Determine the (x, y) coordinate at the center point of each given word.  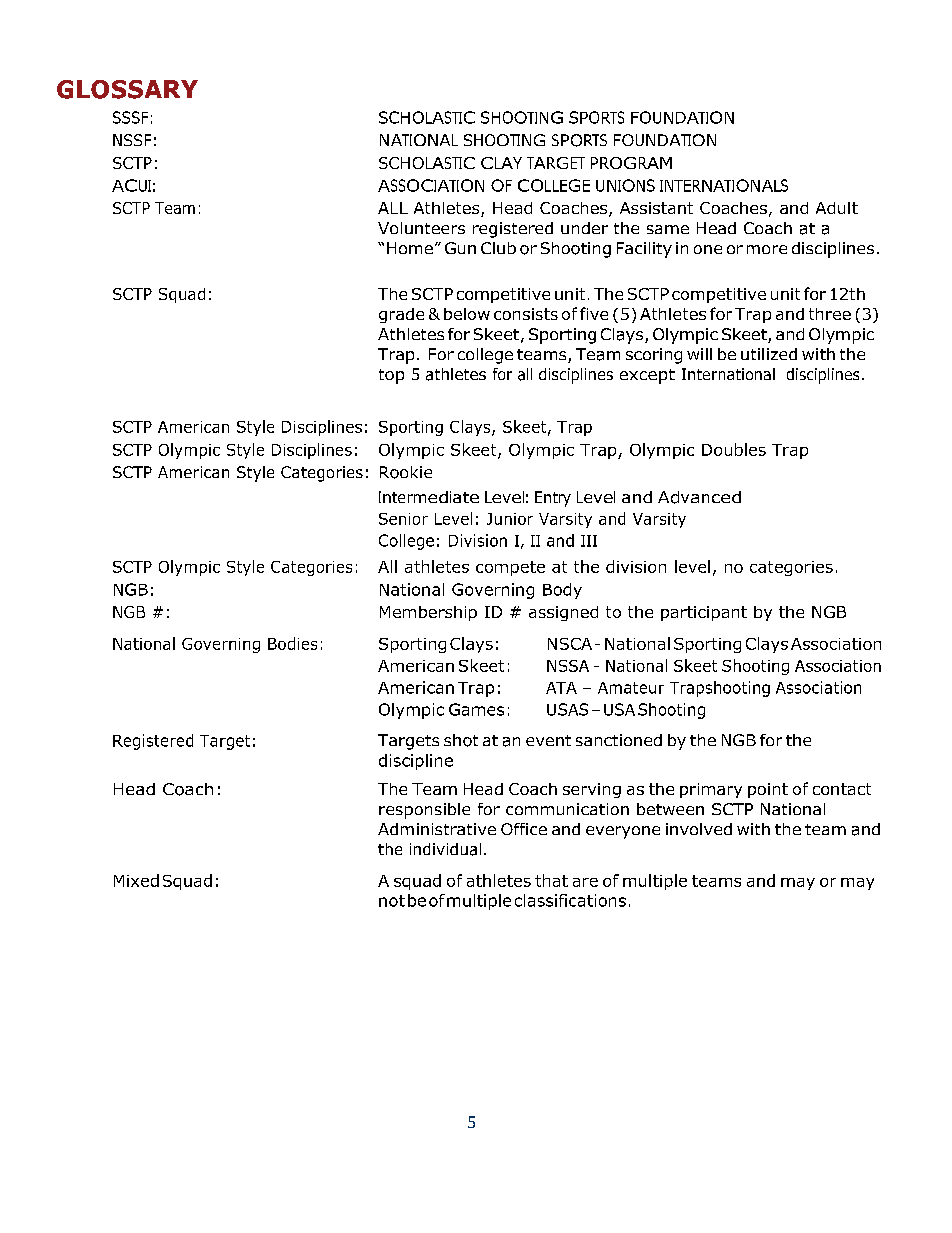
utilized (769, 354)
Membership (428, 613)
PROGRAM (631, 163)
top (391, 376)
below (467, 314)
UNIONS (625, 185)
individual (445, 849)
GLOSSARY (127, 89)
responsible (424, 811)
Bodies (292, 643)
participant (704, 613)
